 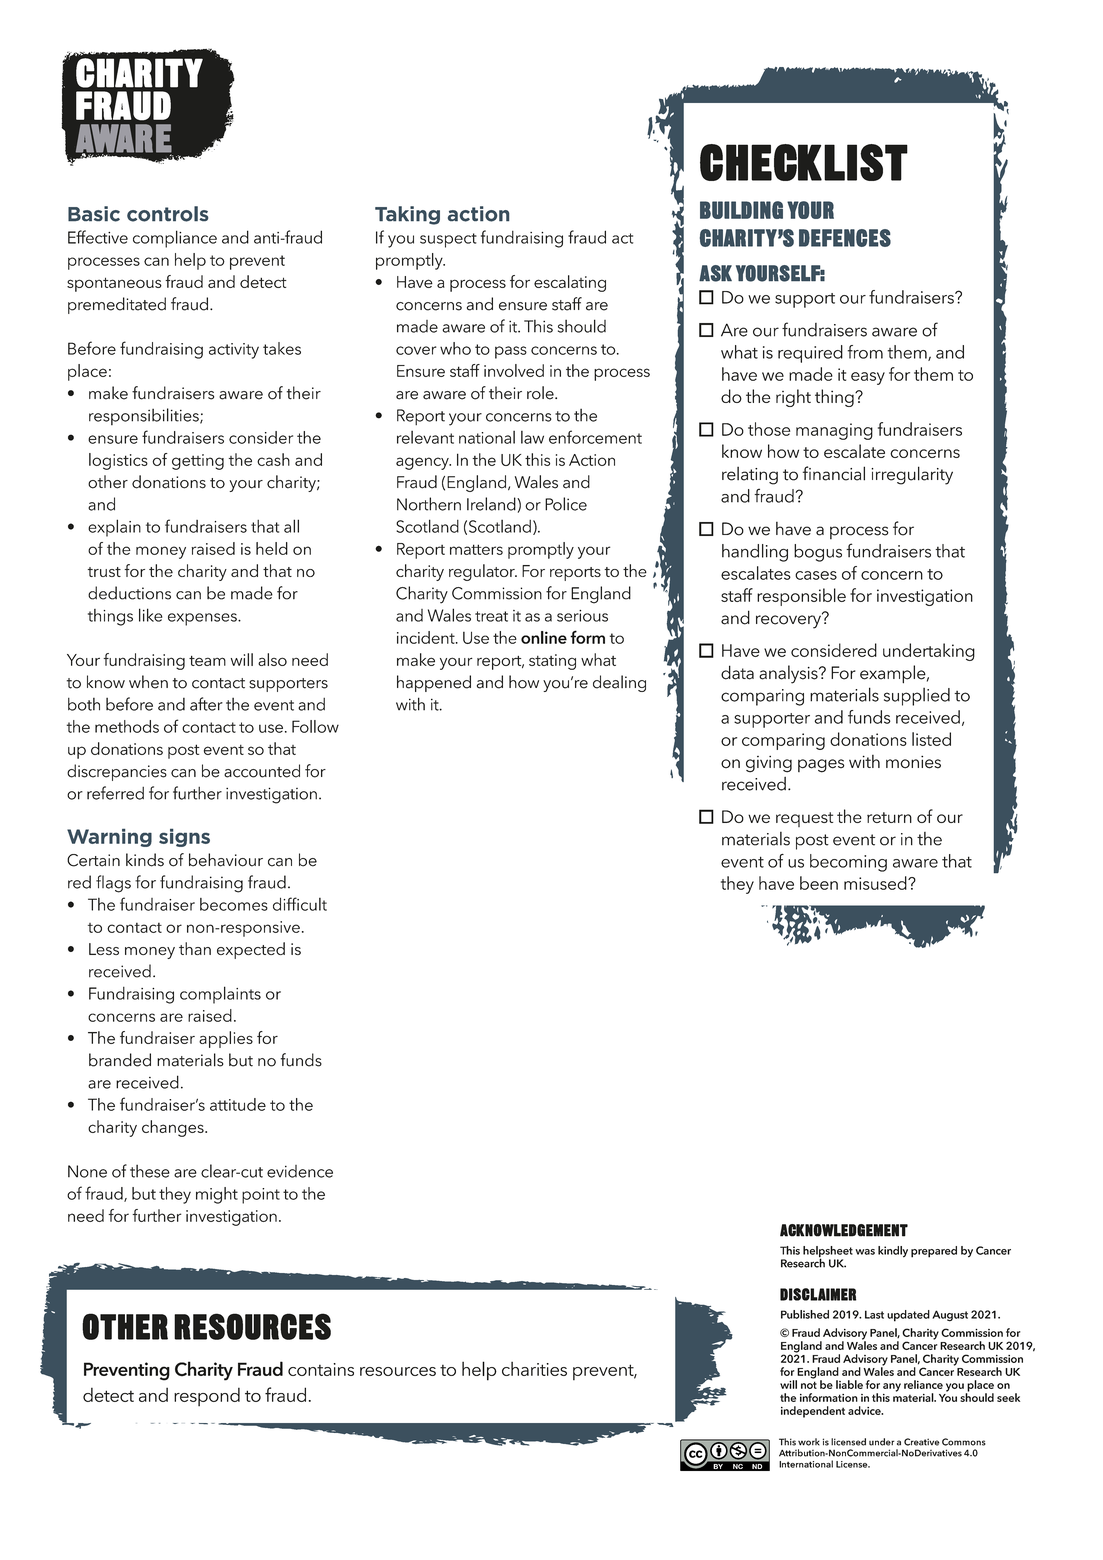 What do you see at coordinates (816, 575) in the document?
I see `cases` at bounding box center [816, 575].
